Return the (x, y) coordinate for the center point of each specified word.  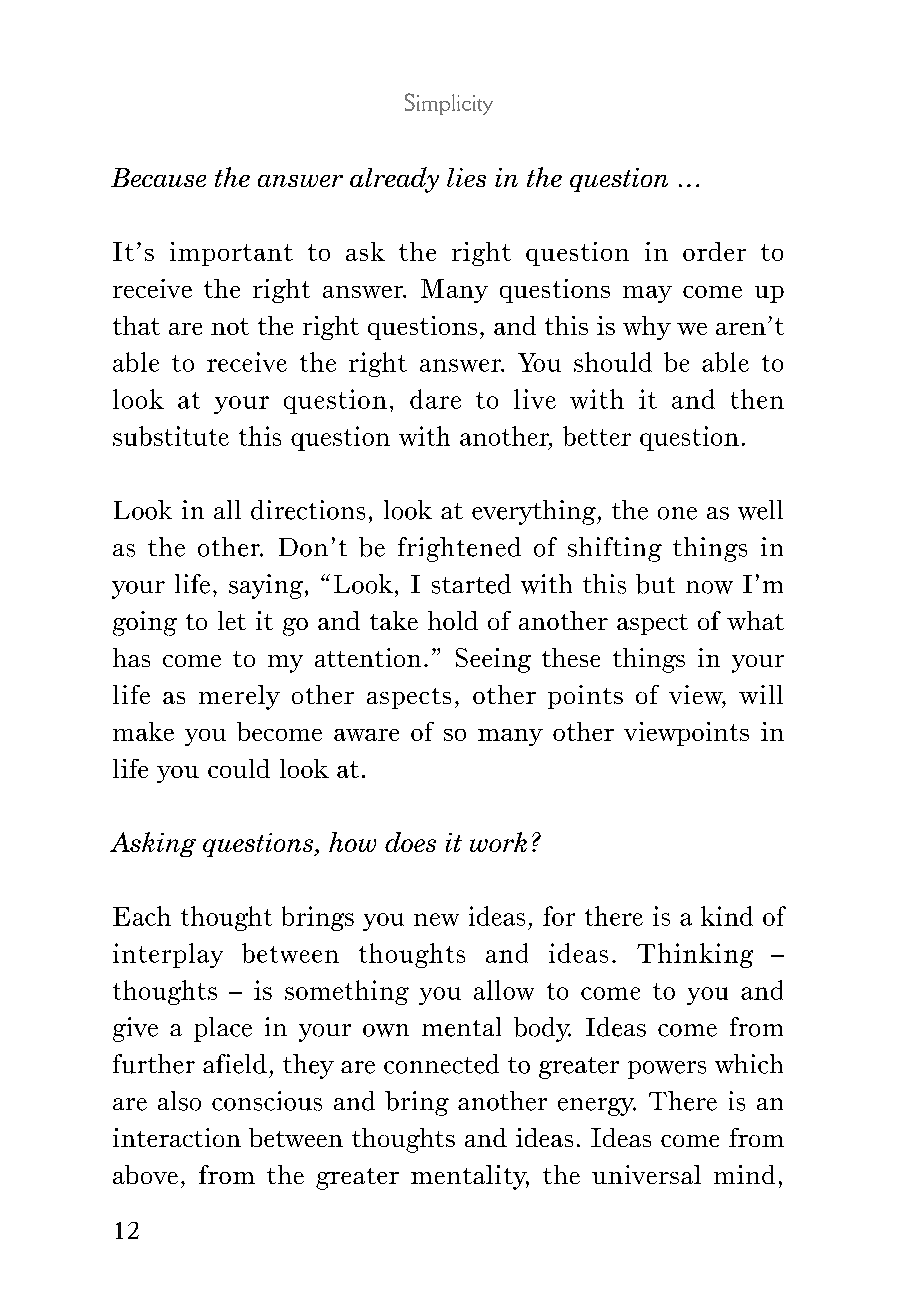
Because (158, 177)
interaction (177, 1137)
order (714, 251)
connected (441, 1064)
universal (646, 1174)
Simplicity (449, 104)
